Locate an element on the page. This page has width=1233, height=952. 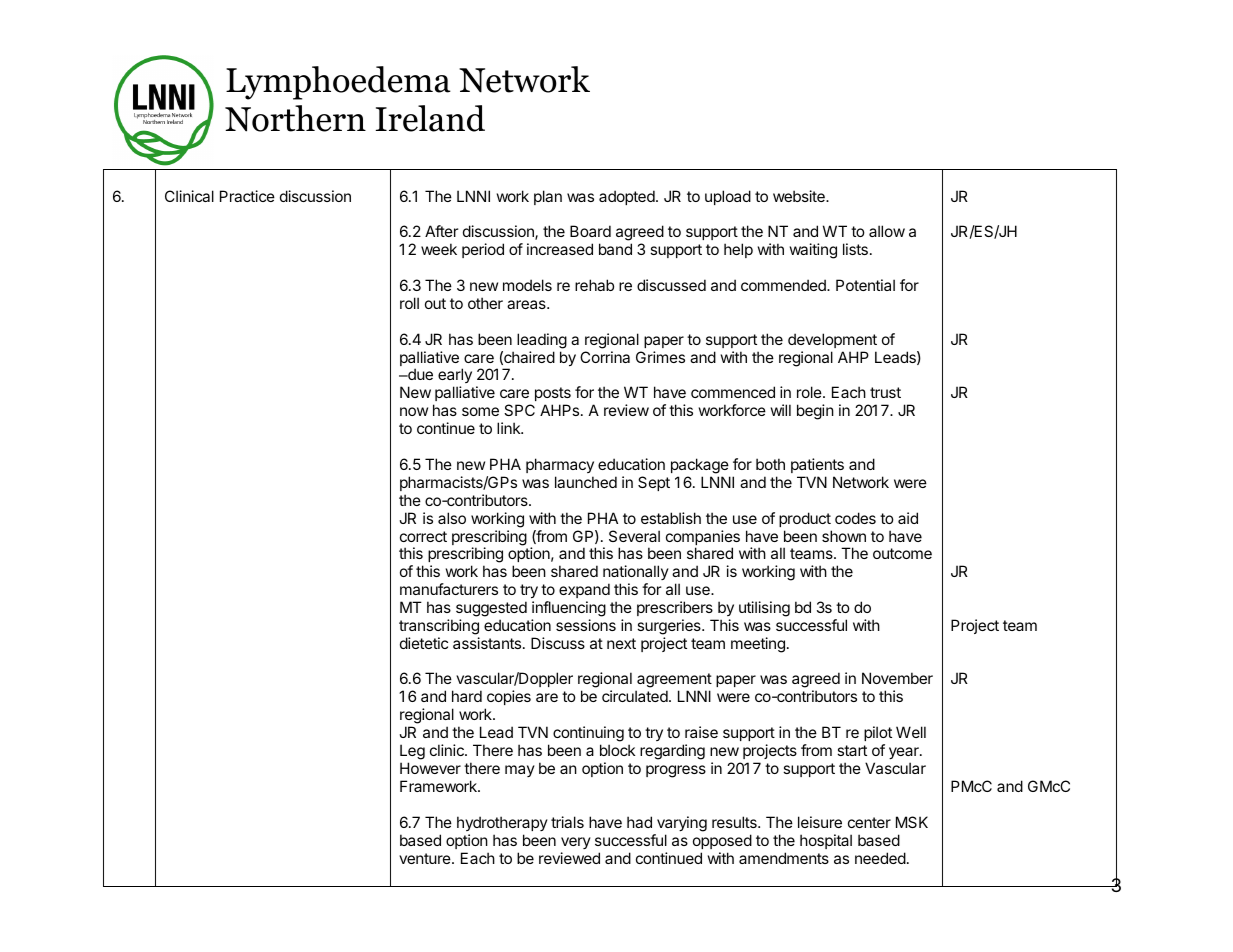
Ireland is located at coordinates (430, 118).
